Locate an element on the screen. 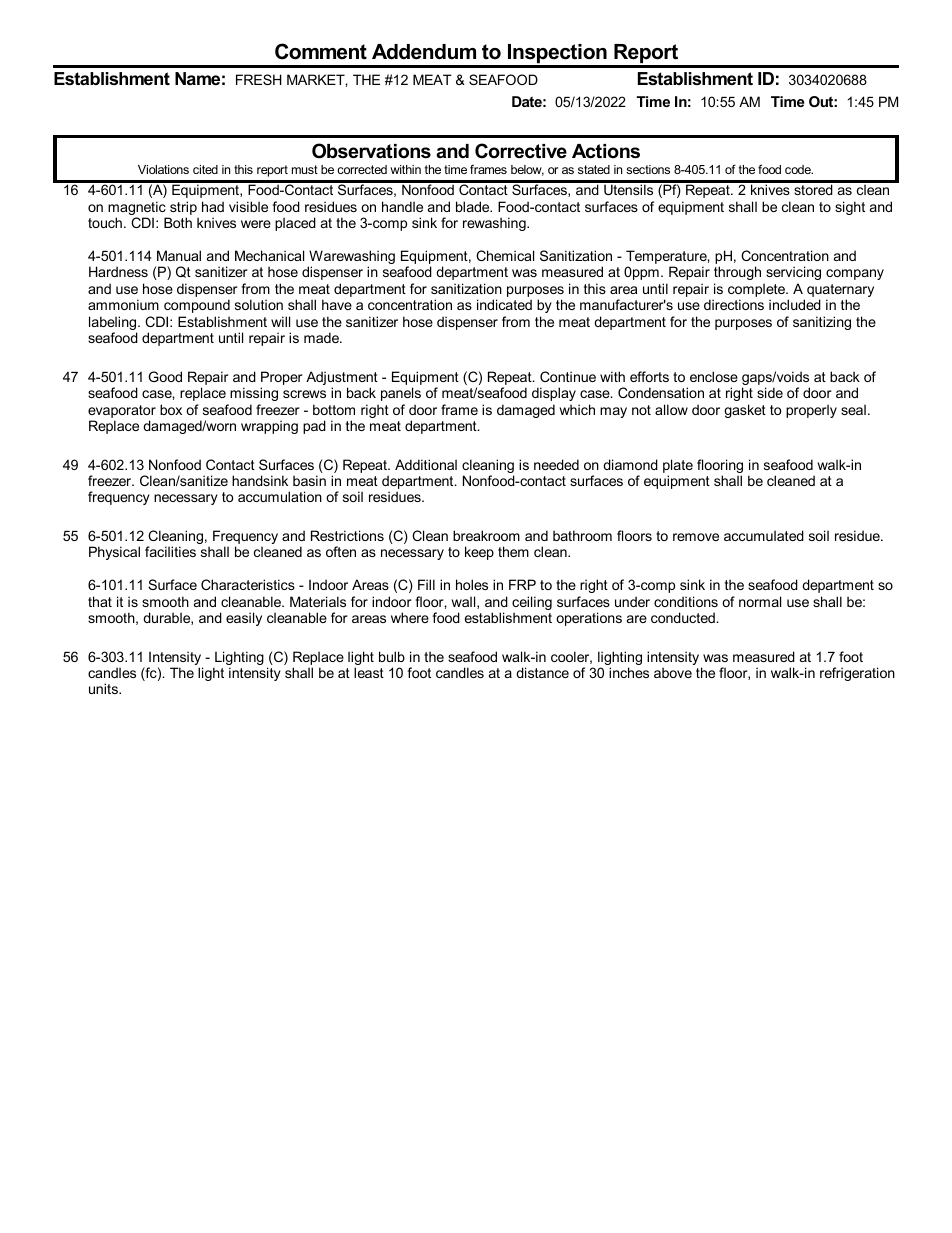  had is located at coordinates (213, 206).
